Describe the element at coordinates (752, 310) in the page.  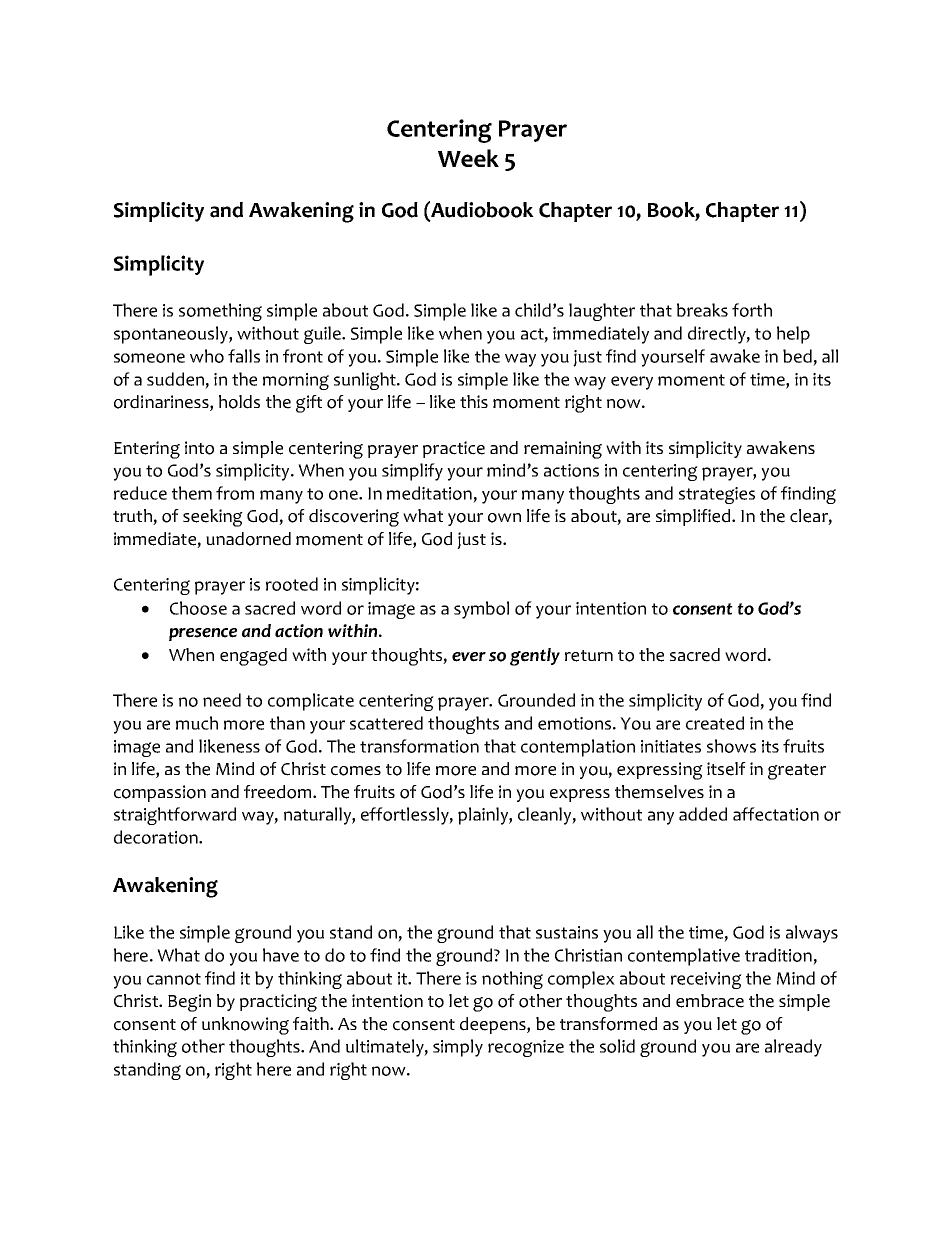
I see `forth` at that location.
